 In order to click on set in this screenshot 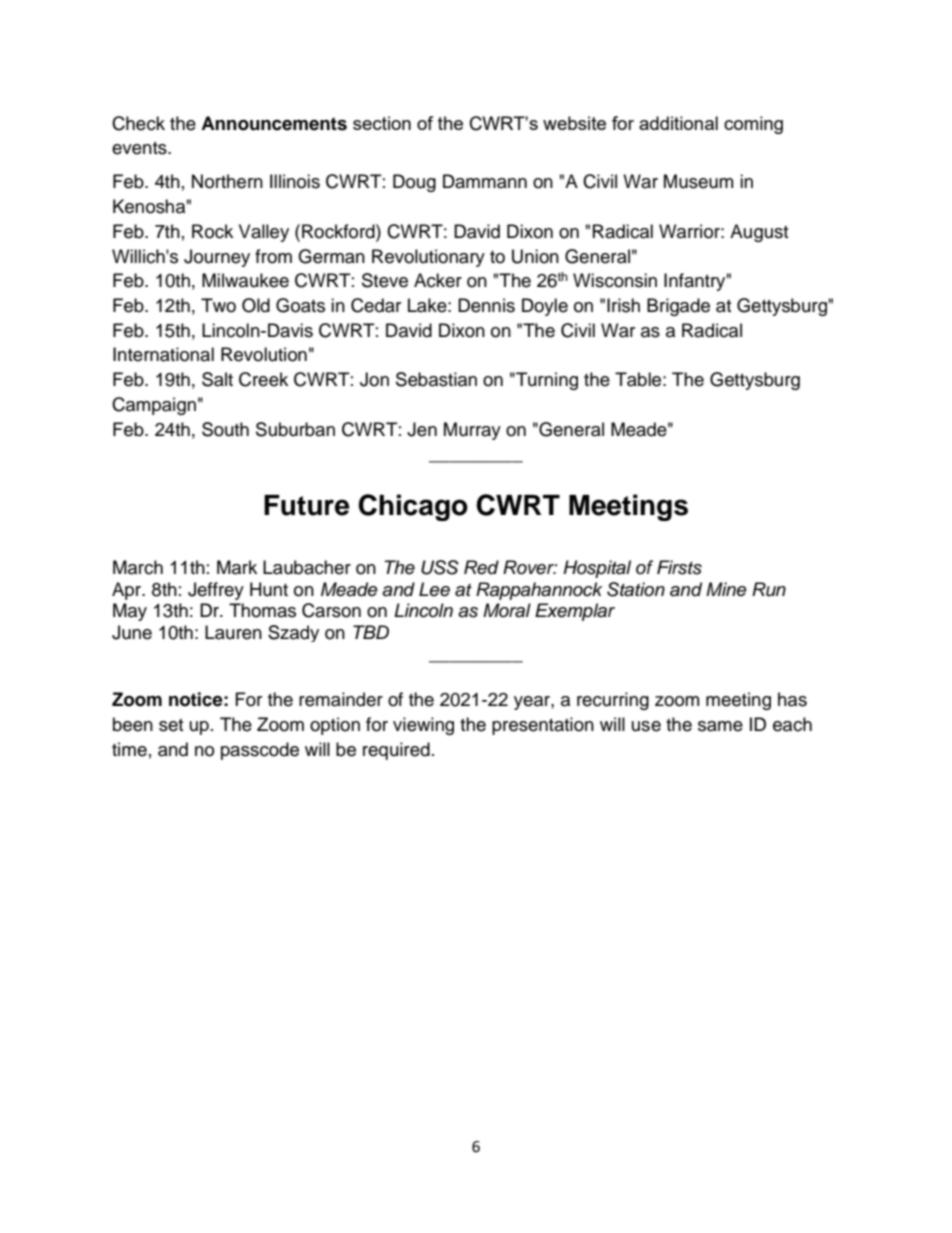, I will do `click(171, 725)`.
